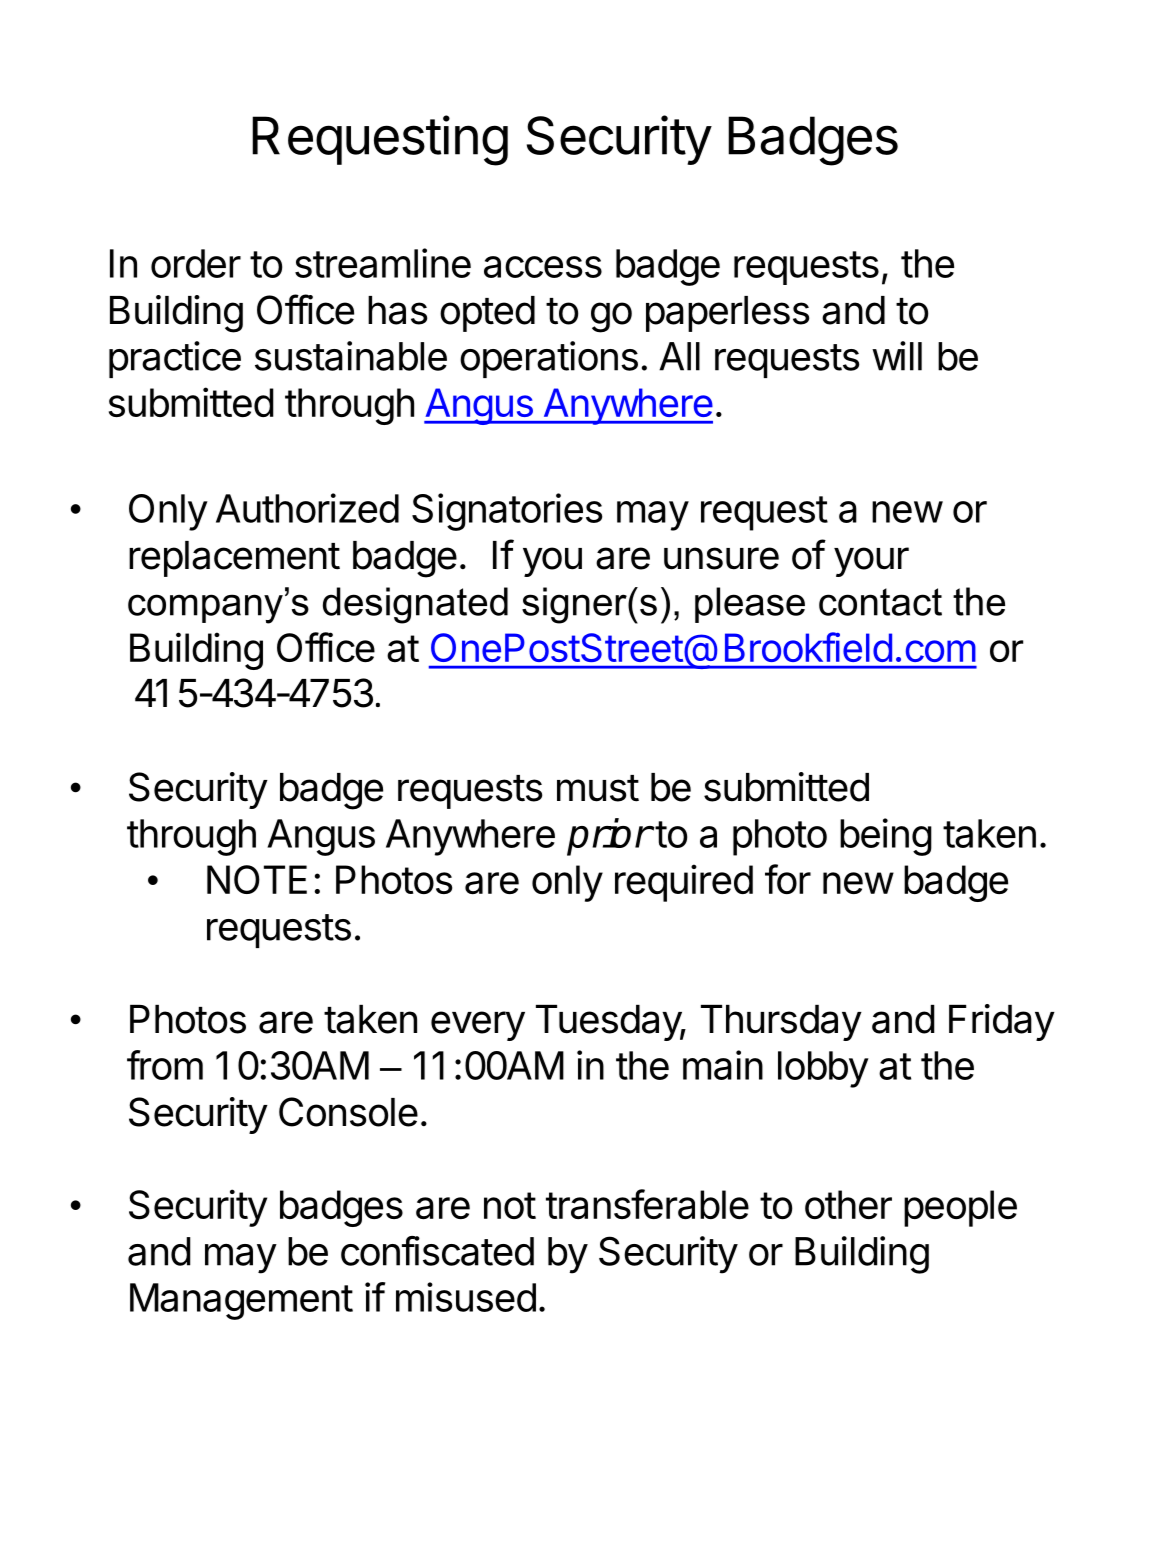 The image size is (1160, 1547). What do you see at coordinates (241, 1301) in the document?
I see `Management` at bounding box center [241, 1301].
